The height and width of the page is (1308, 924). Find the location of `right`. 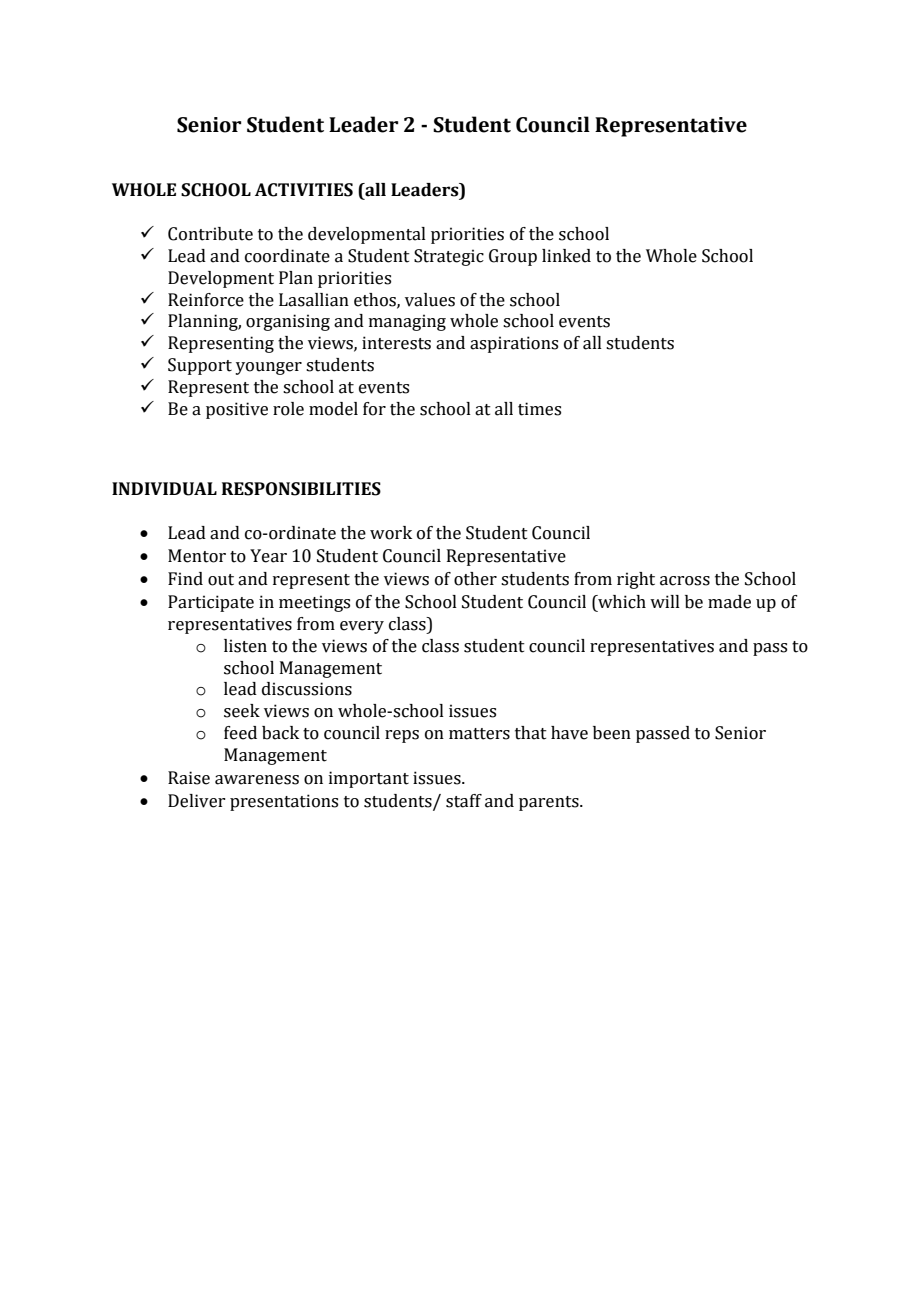

right is located at coordinates (636, 580).
